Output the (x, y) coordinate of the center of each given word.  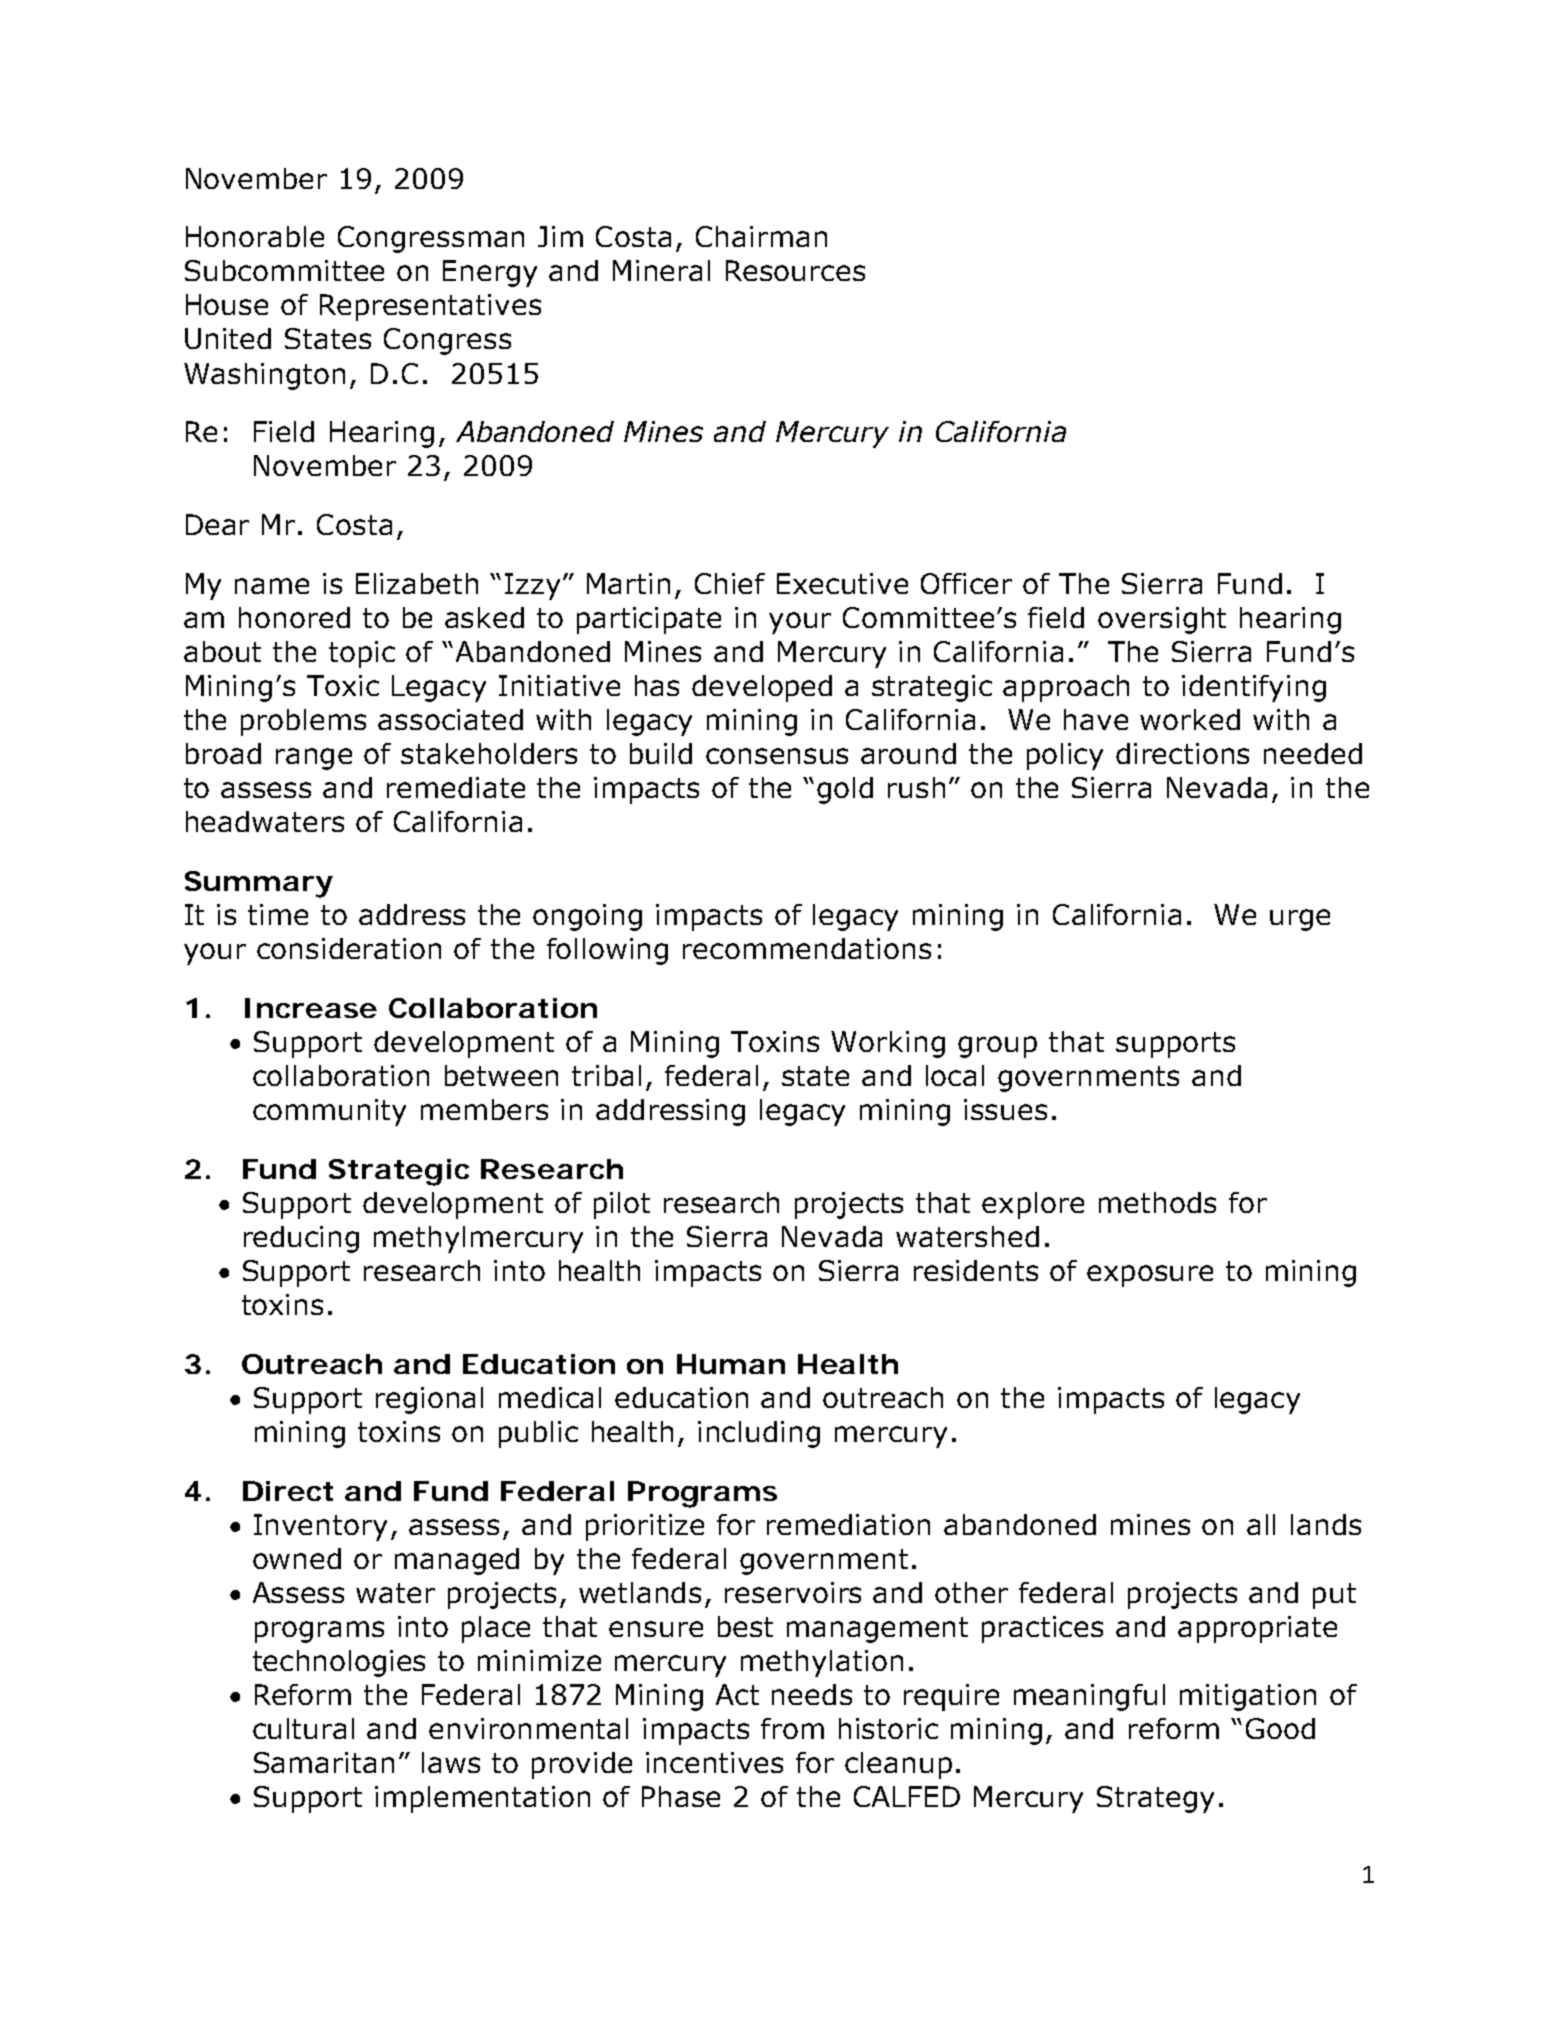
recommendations (807, 948)
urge (1300, 920)
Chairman (761, 236)
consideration (349, 948)
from (792, 1728)
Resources (795, 270)
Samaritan (324, 1762)
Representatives (430, 307)
